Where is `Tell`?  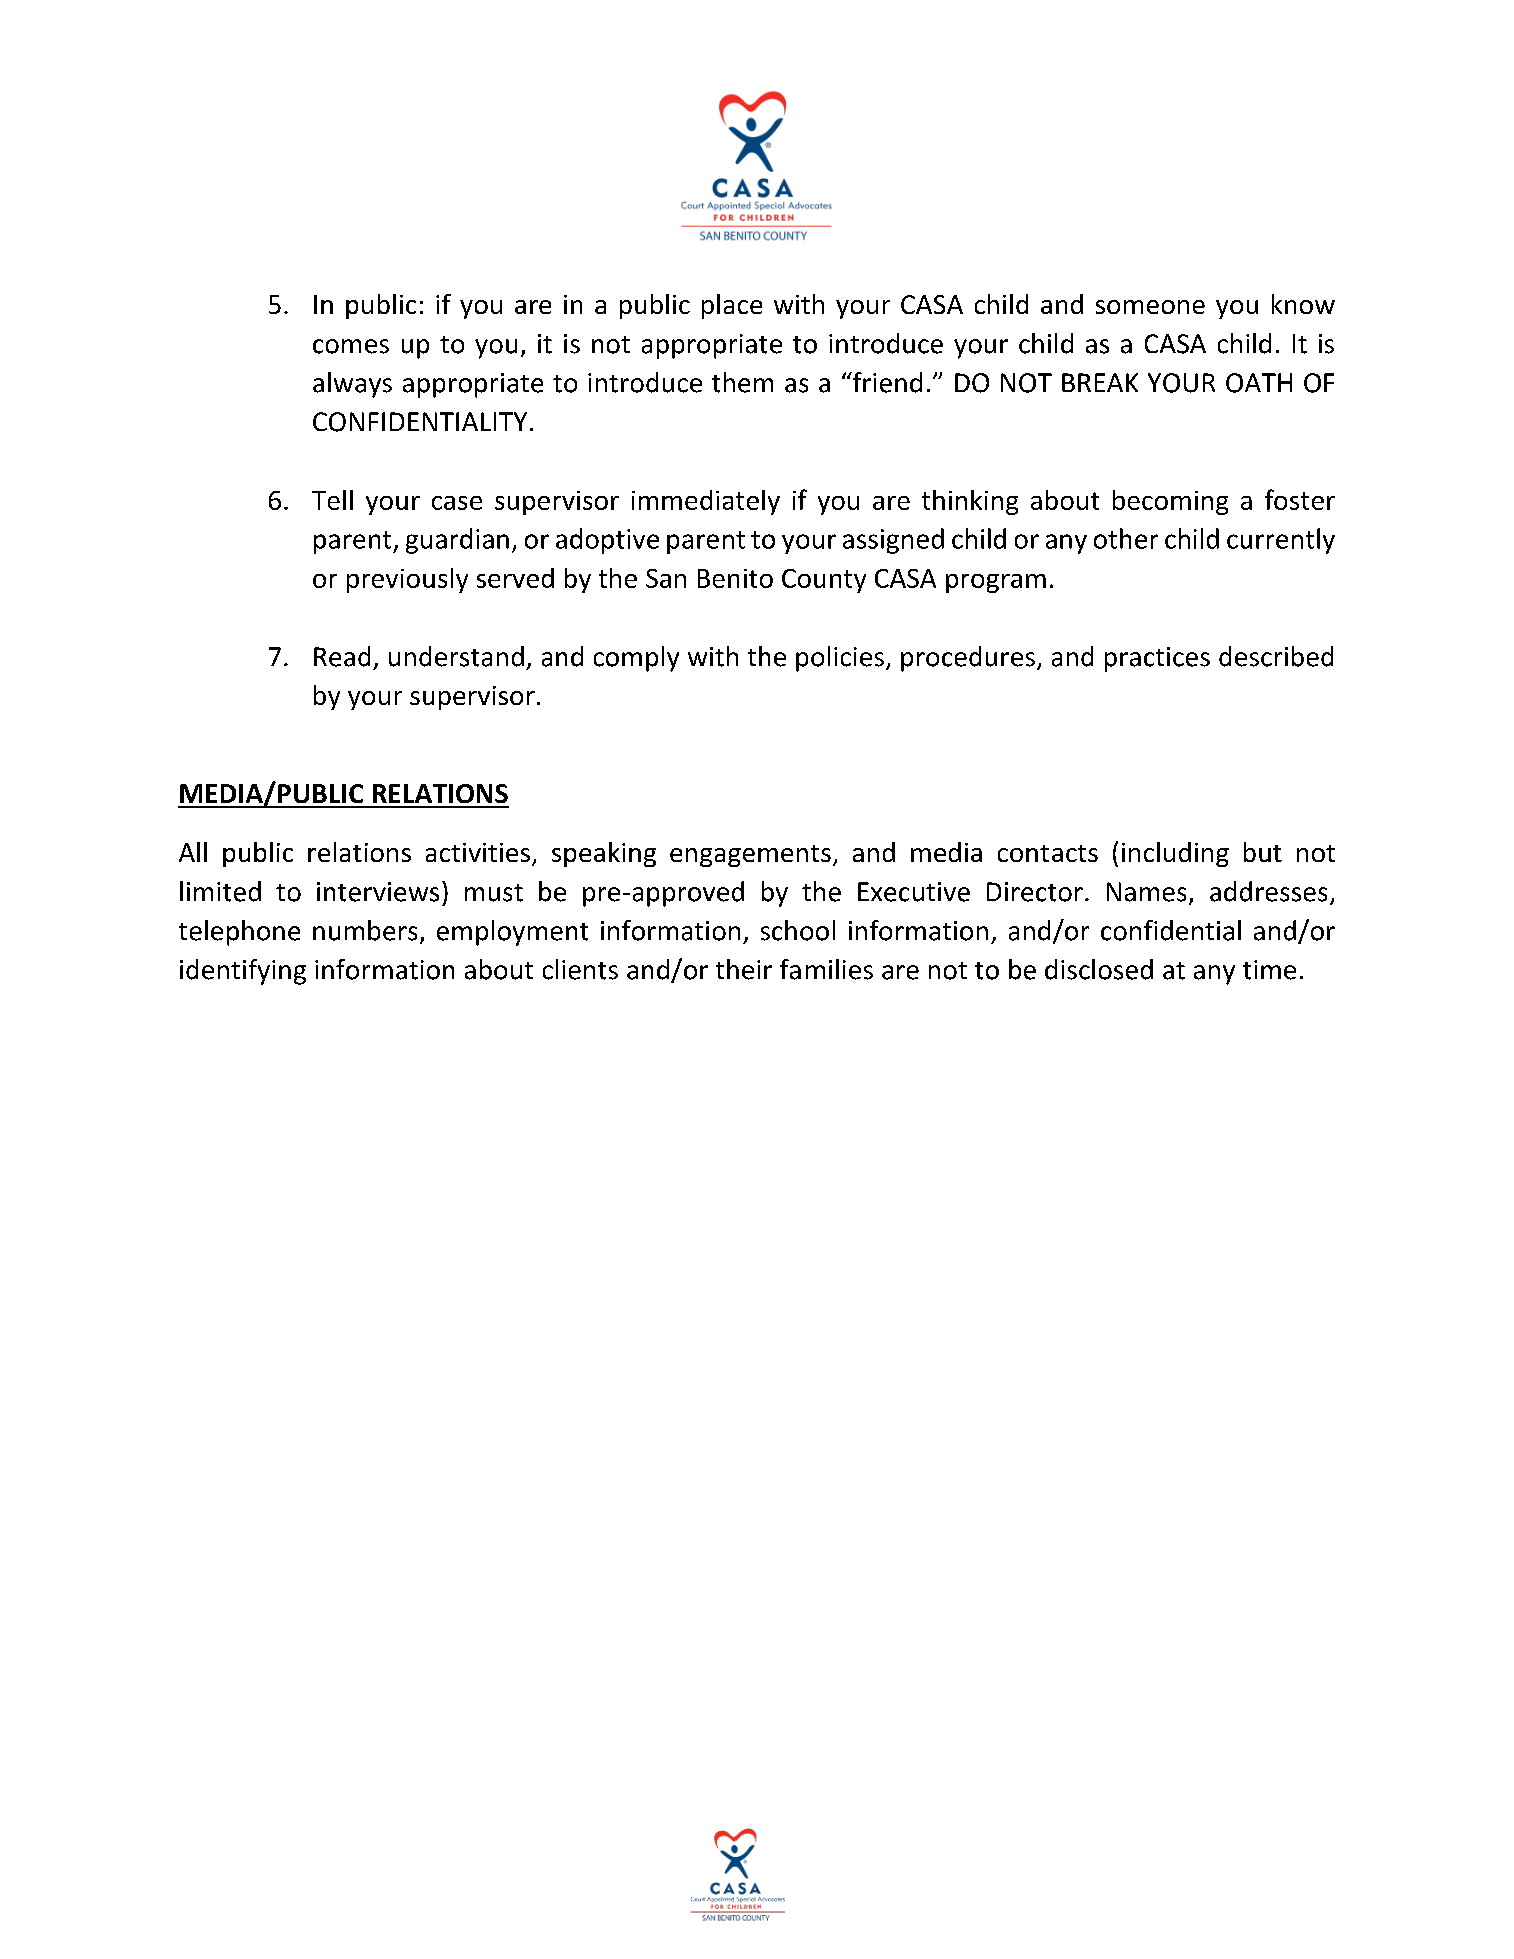
Tell is located at coordinates (332, 500).
